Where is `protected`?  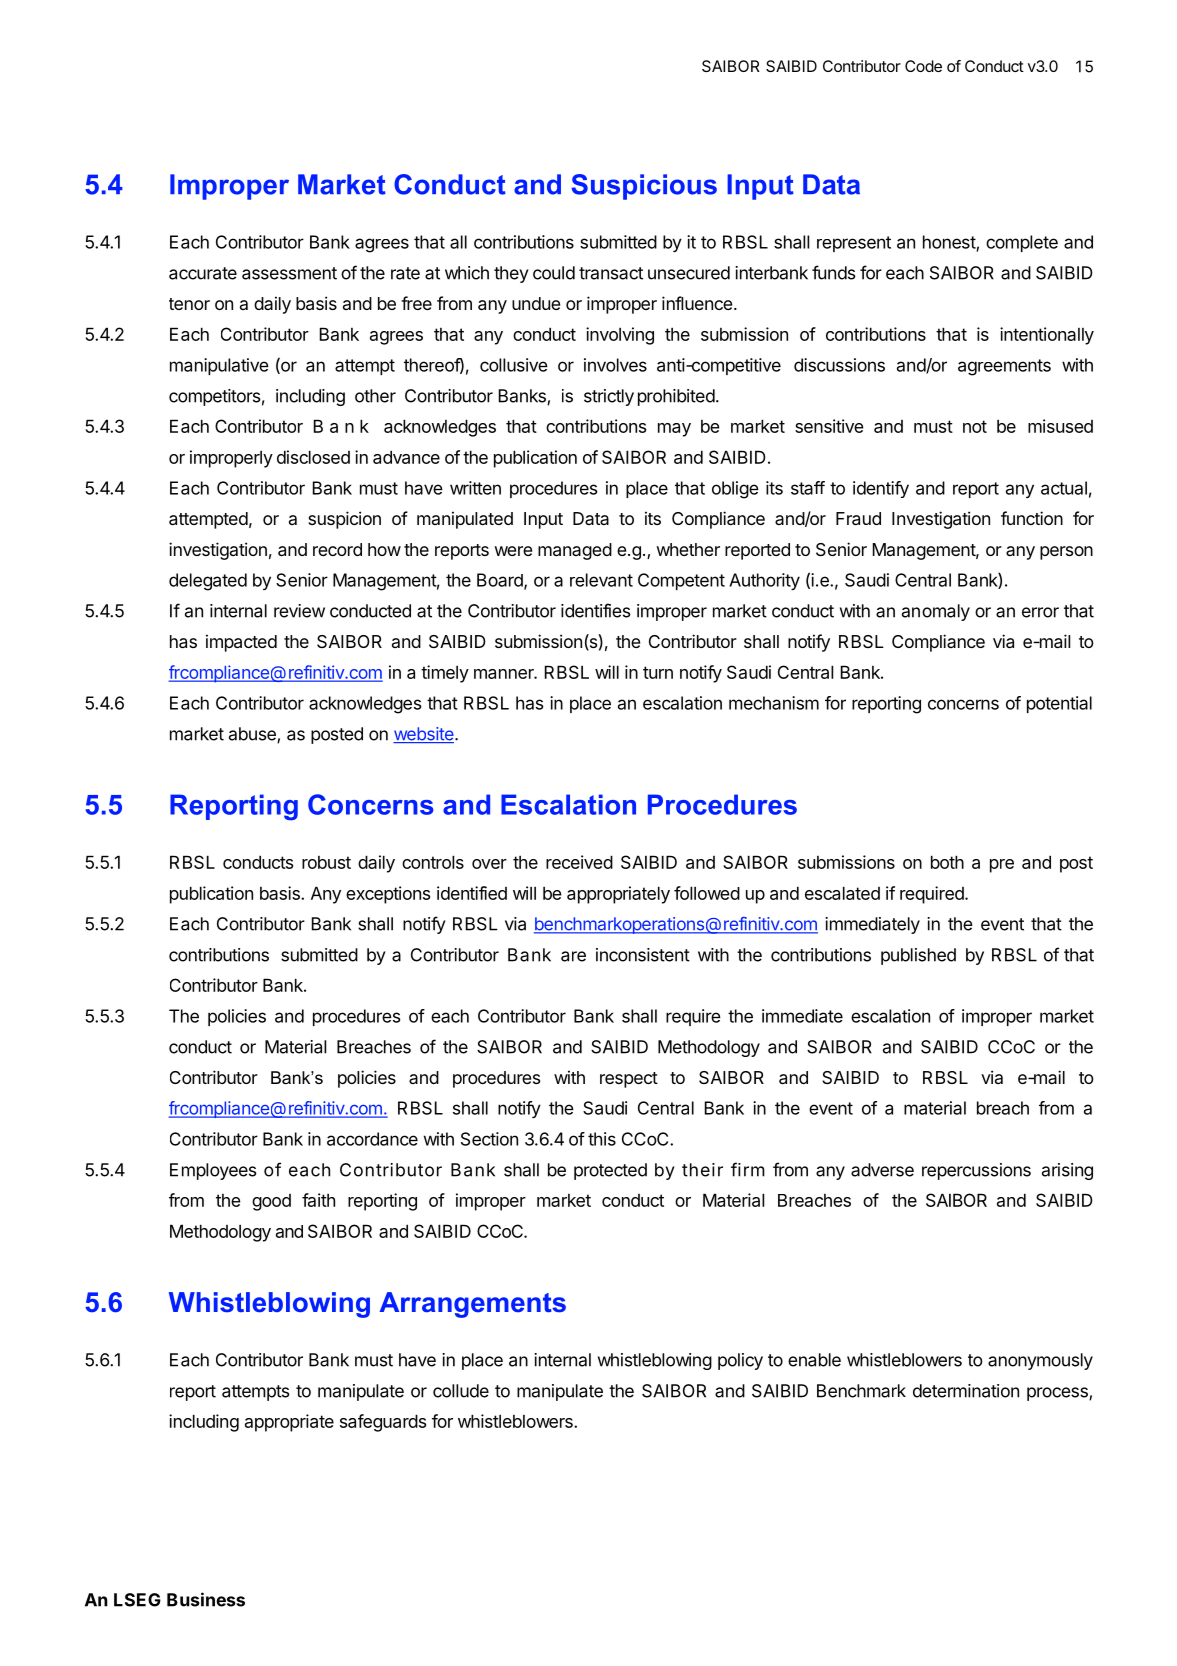
protected is located at coordinates (610, 1171).
